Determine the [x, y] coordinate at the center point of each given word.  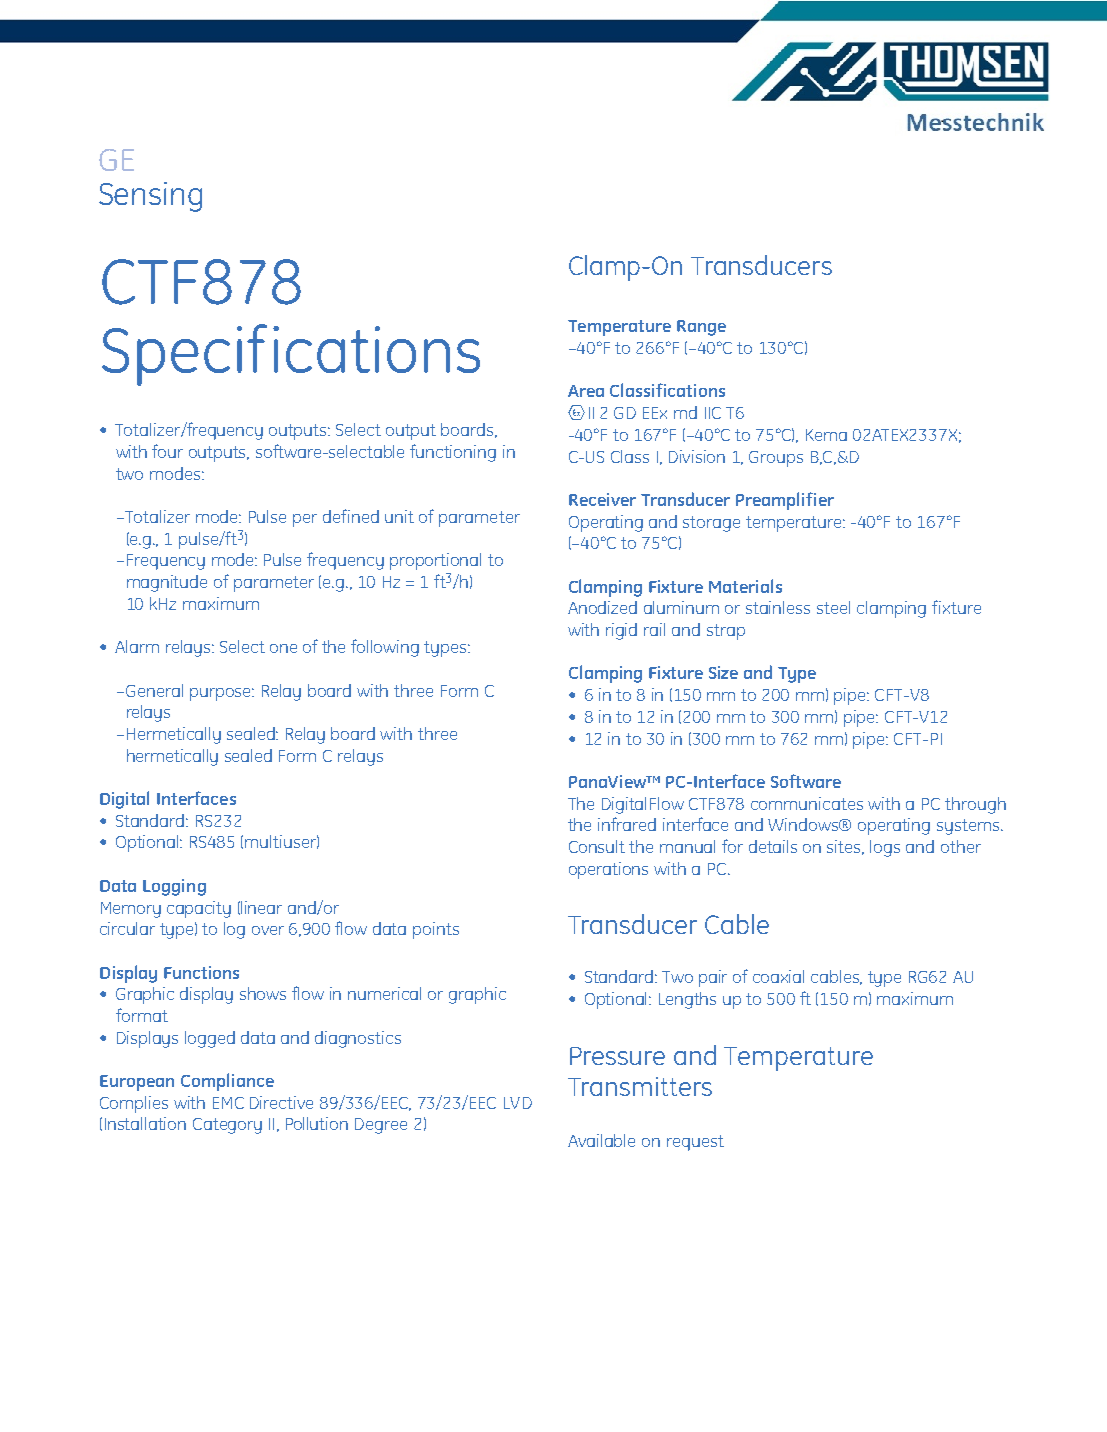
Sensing [150, 197]
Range [701, 328]
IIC [713, 413]
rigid [621, 631]
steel [833, 607]
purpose [222, 694]
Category [227, 1126]
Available [601, 1140]
